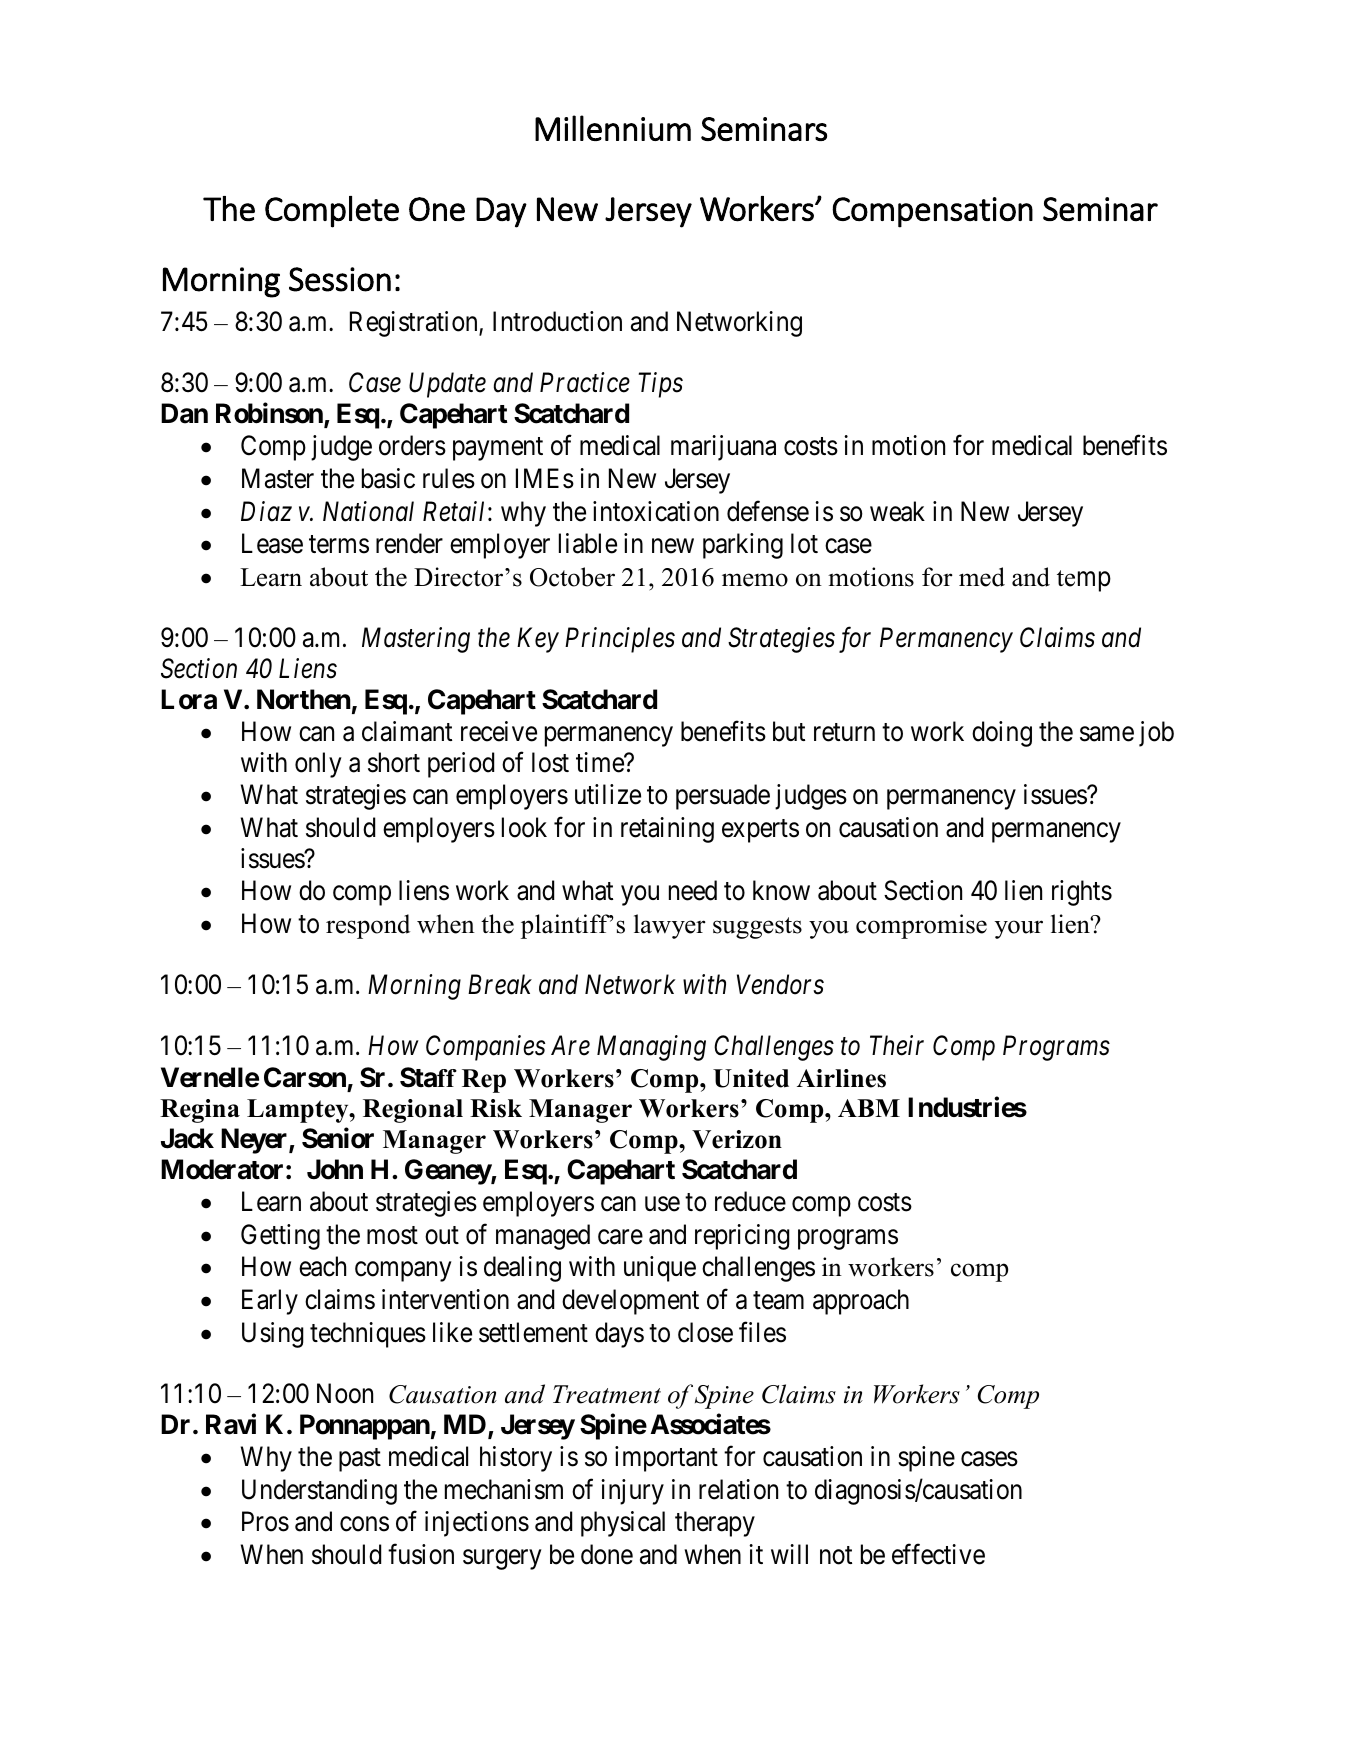 Image resolution: width=1361 pixels, height=1761 pixels. I want to click on Managing, so click(651, 1048).
